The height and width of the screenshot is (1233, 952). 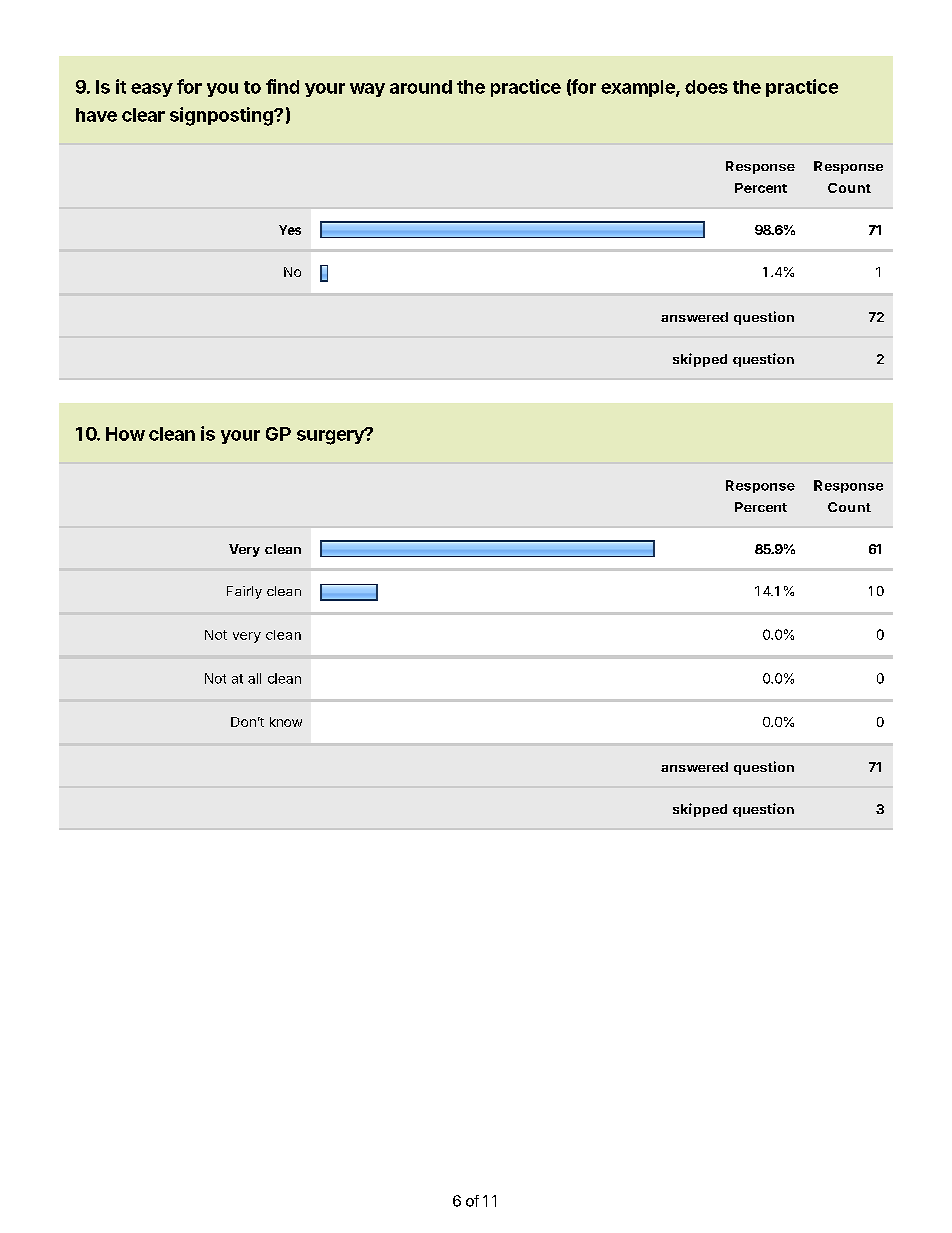 I want to click on around, so click(x=421, y=87).
